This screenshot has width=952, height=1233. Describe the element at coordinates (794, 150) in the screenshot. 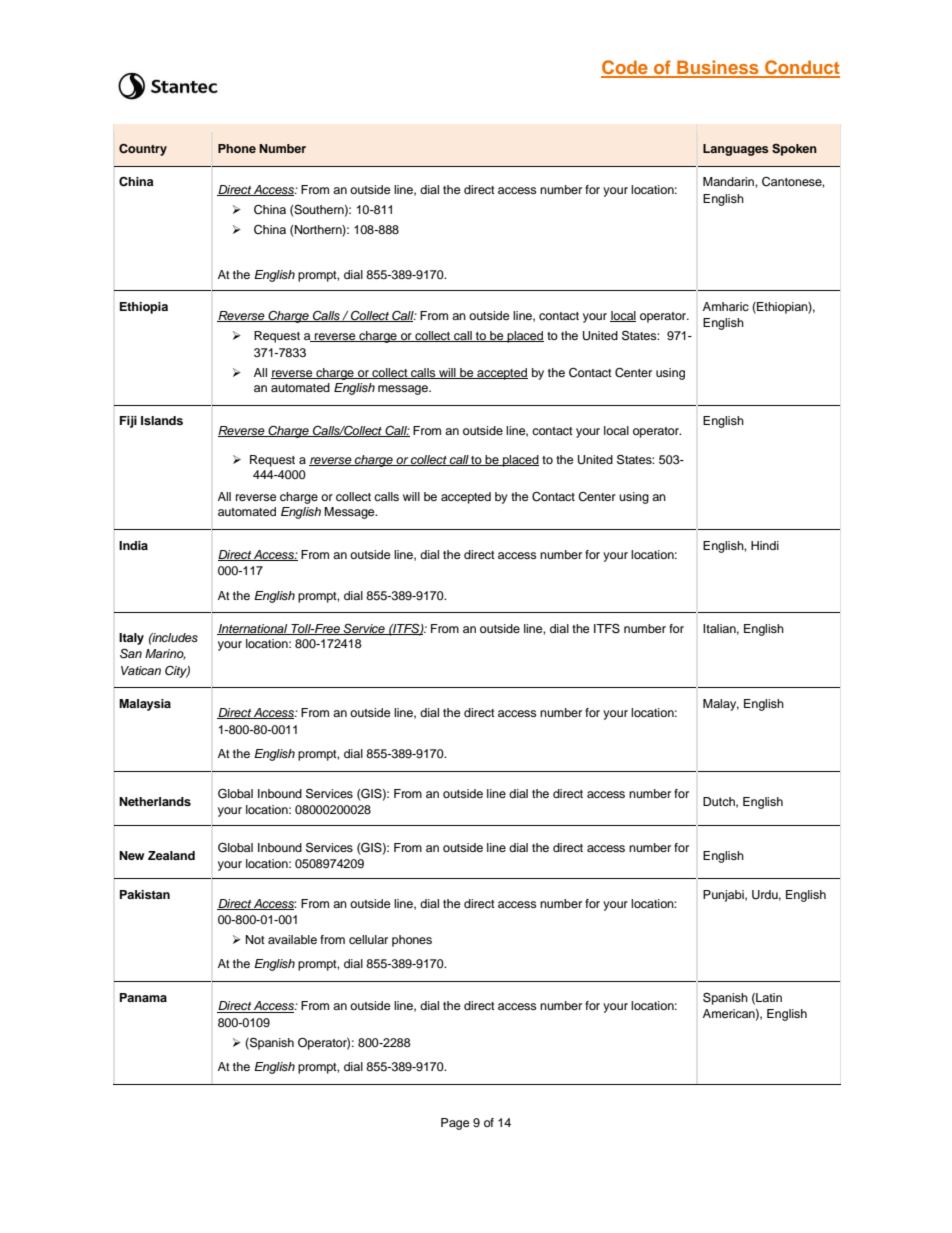

I see `Spoken` at that location.
